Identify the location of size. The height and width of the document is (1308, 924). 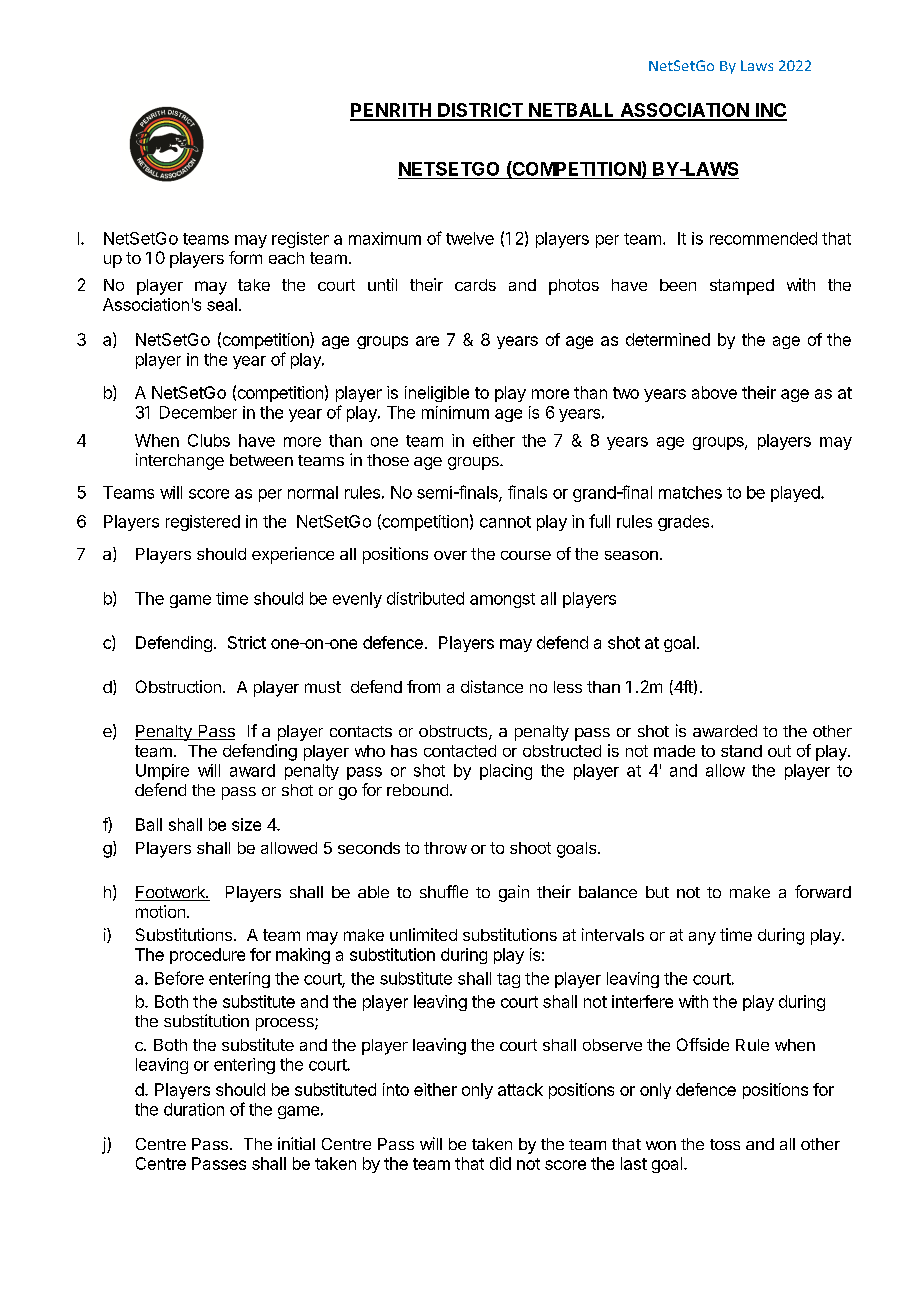
(246, 824).
